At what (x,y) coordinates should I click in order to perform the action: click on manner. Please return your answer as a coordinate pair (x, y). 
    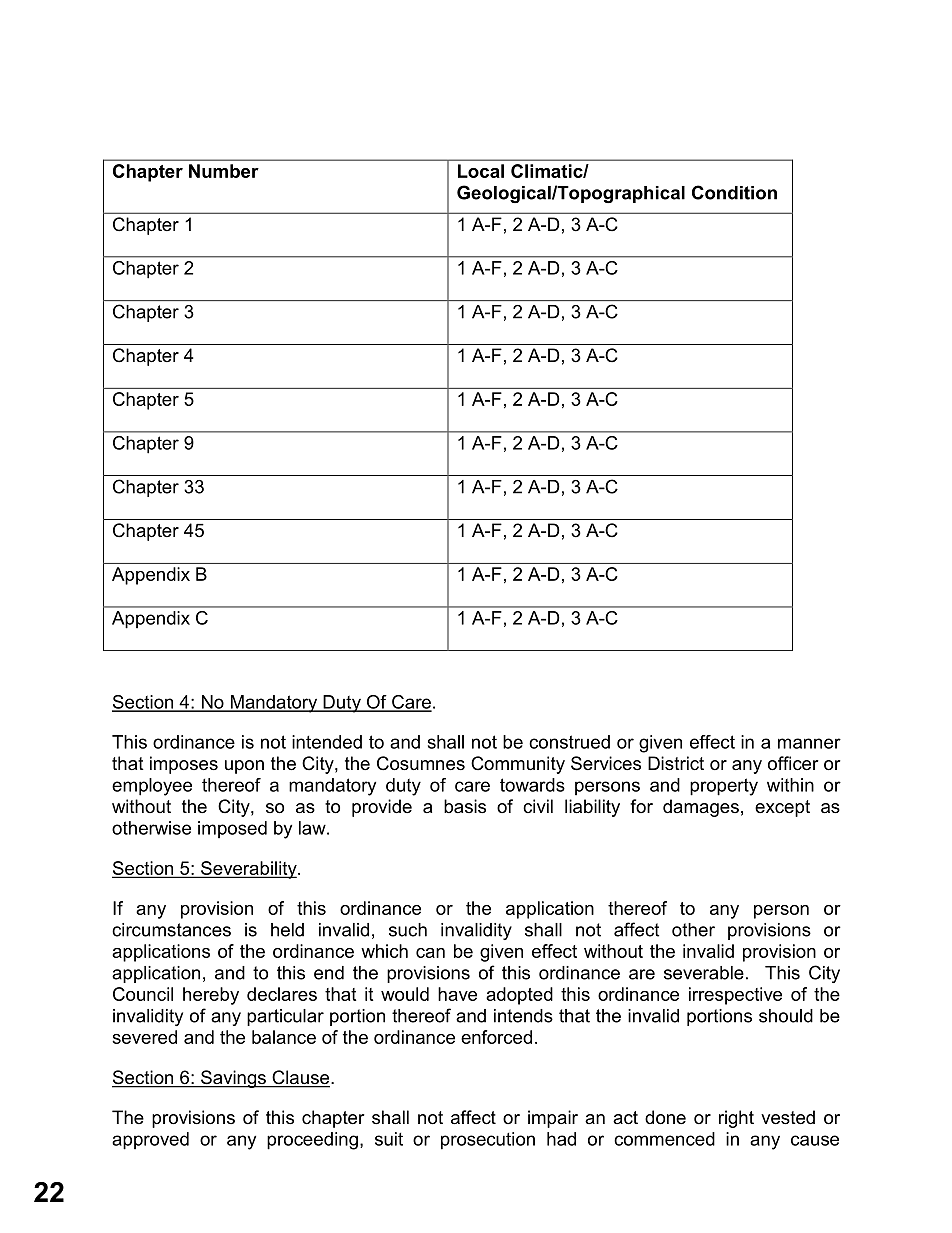
    Looking at the image, I should click on (809, 743).
